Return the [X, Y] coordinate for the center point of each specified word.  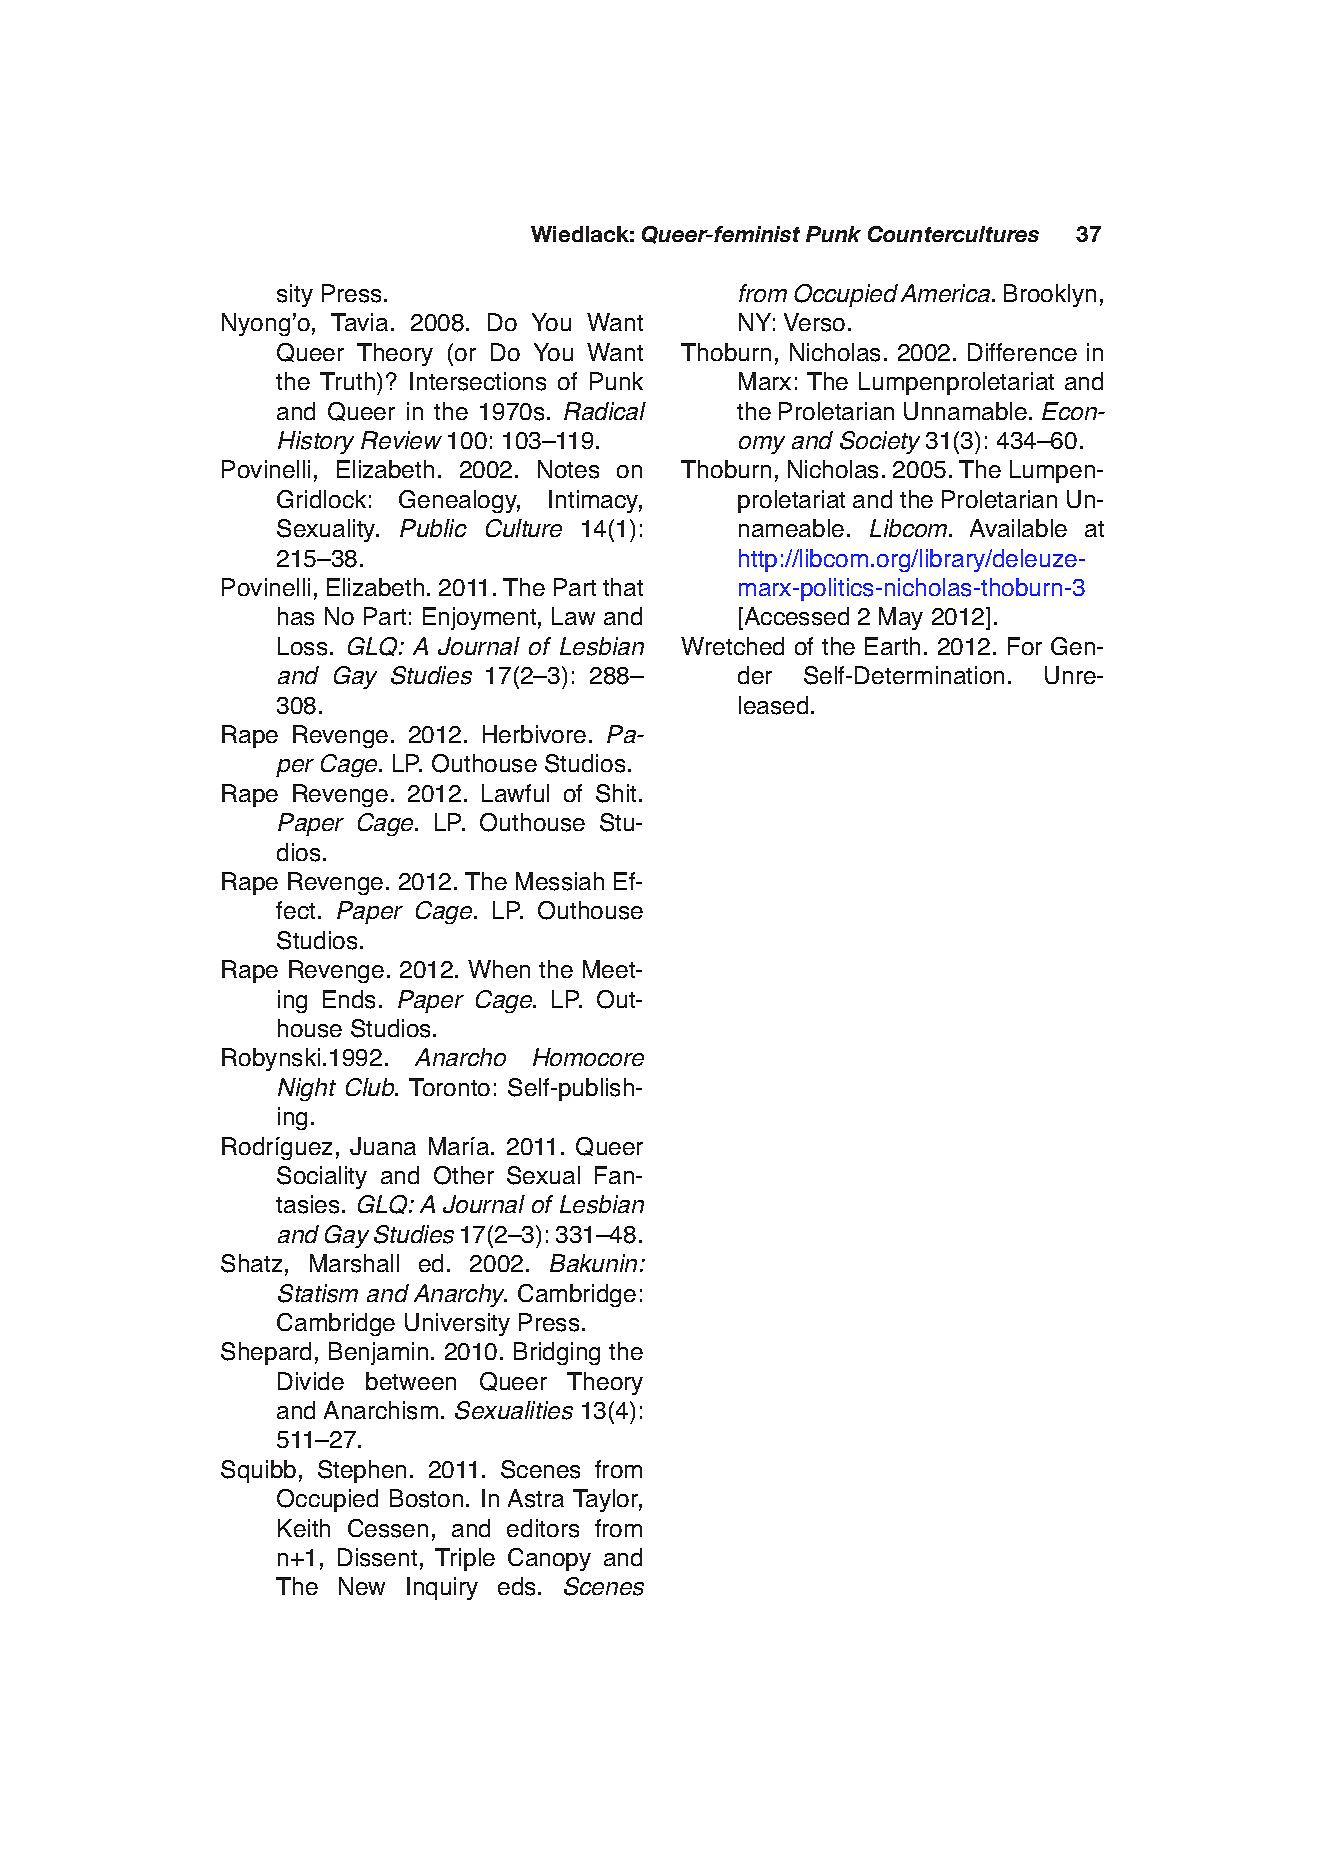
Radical [605, 411]
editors [543, 1528]
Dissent [377, 1557]
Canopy [549, 1559]
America [947, 293]
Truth [349, 381]
